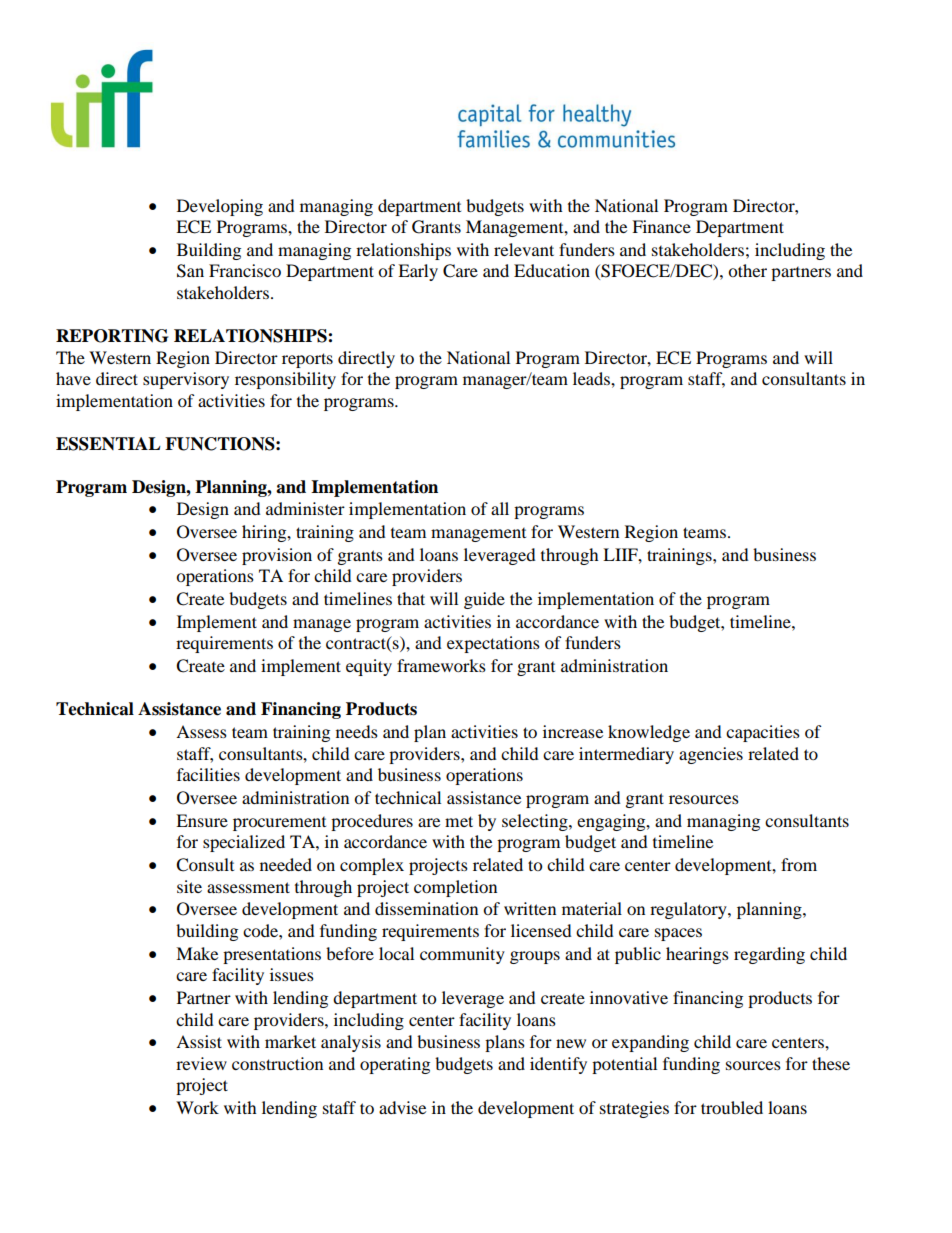 The image size is (952, 1233). Describe the element at coordinates (201, 1063) in the document. I see `review` at that location.
